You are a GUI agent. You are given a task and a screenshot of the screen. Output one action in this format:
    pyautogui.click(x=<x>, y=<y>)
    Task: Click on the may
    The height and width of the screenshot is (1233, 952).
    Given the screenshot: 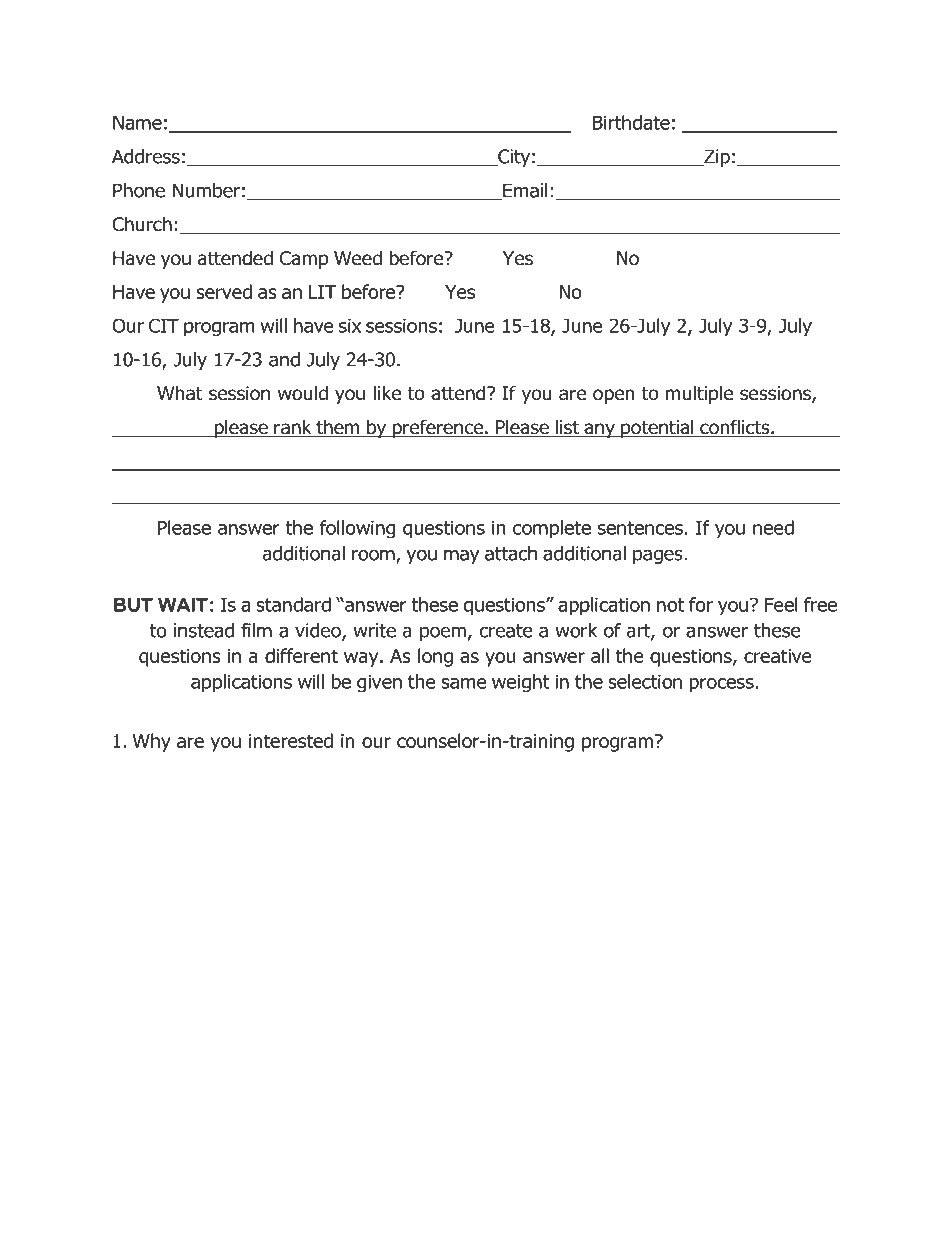 What is the action you would take?
    pyautogui.click(x=462, y=557)
